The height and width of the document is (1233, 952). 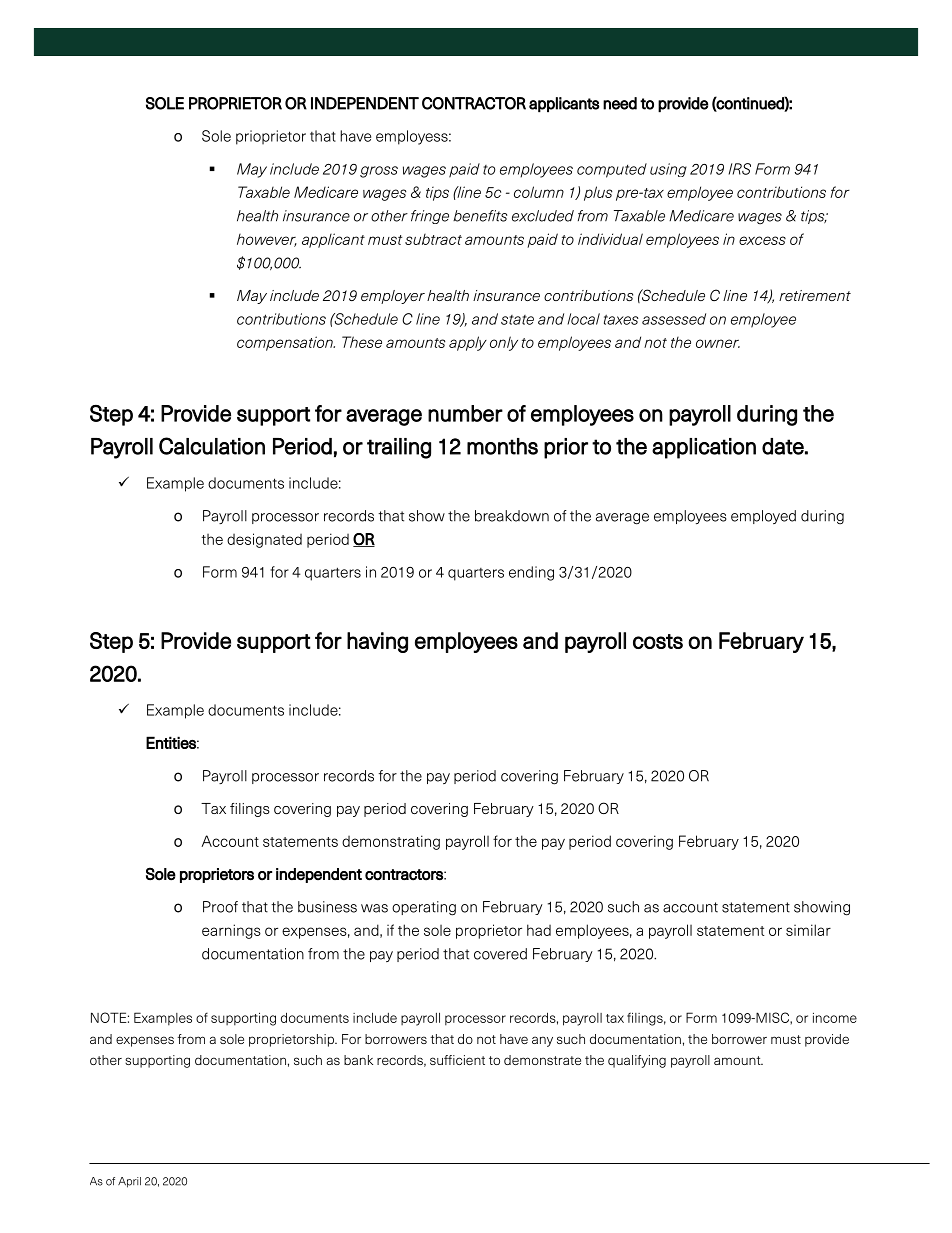 What do you see at coordinates (220, 907) in the document?
I see `Proof` at bounding box center [220, 907].
